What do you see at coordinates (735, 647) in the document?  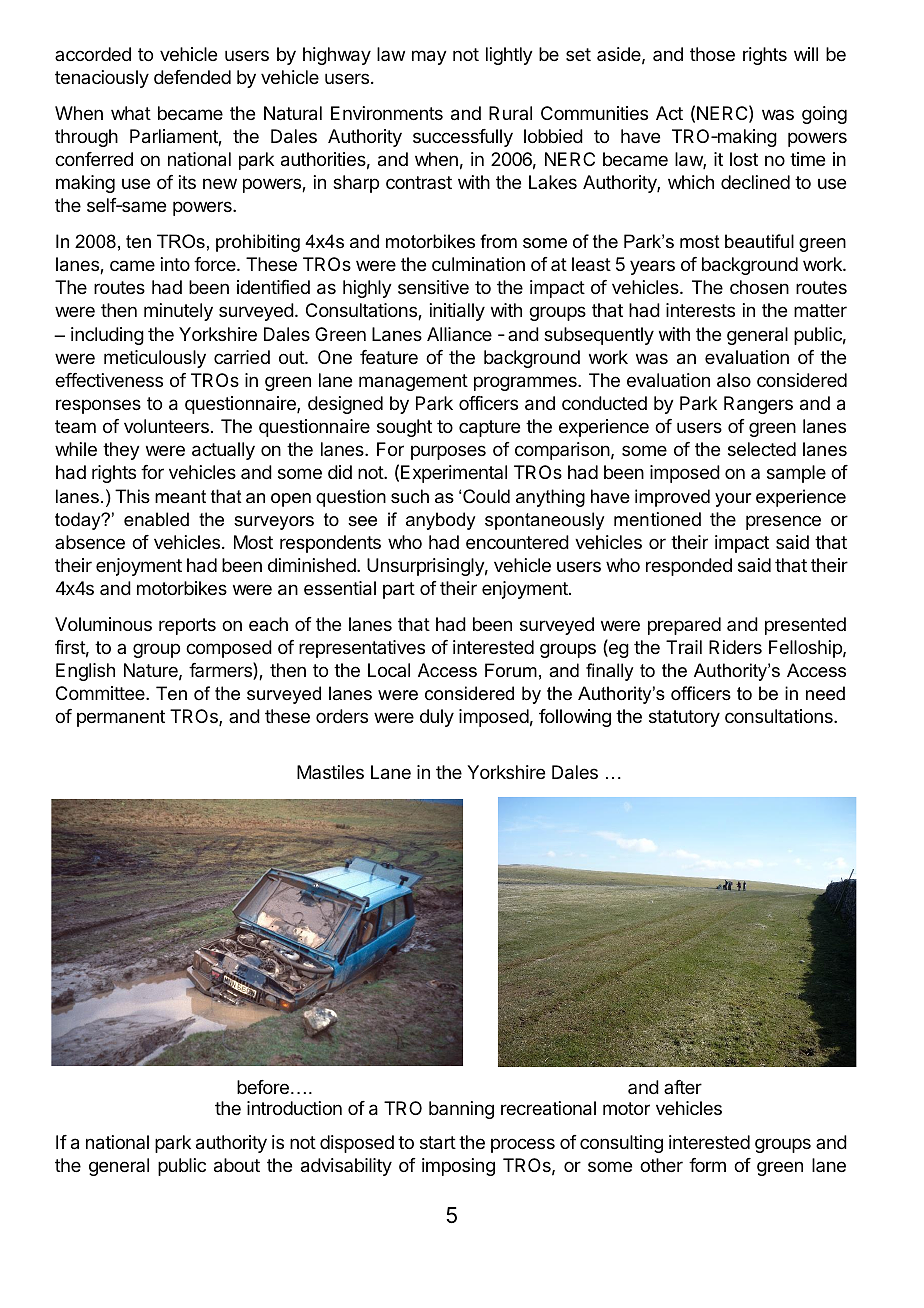 I see `Riders` at bounding box center [735, 647].
